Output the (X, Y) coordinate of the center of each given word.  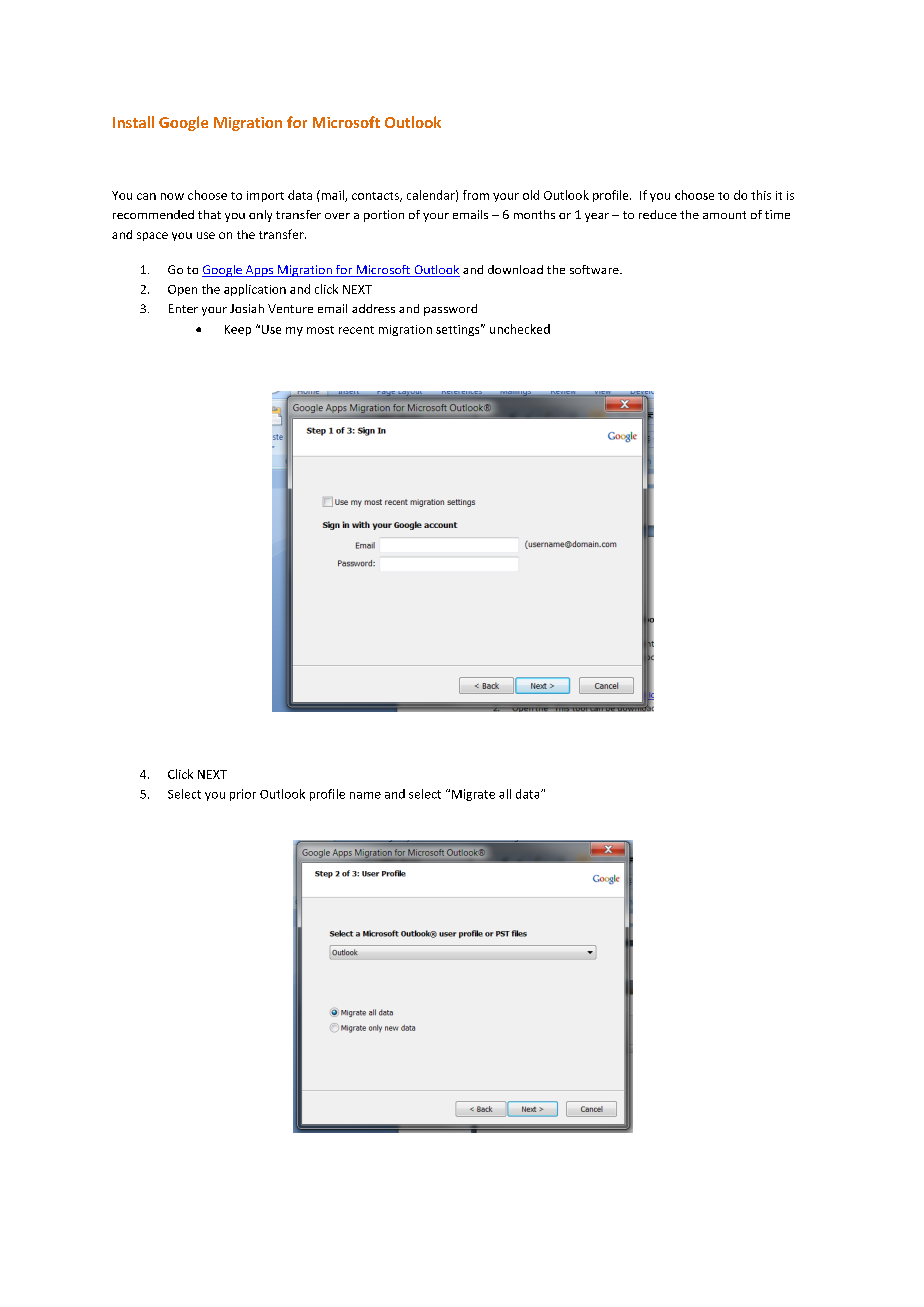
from (476, 195)
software (595, 269)
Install (133, 122)
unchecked (520, 329)
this (761, 195)
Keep (238, 330)
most (320, 330)
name (365, 795)
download (515, 269)
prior (243, 795)
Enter (183, 308)
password (450, 310)
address (373, 308)
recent (356, 330)
